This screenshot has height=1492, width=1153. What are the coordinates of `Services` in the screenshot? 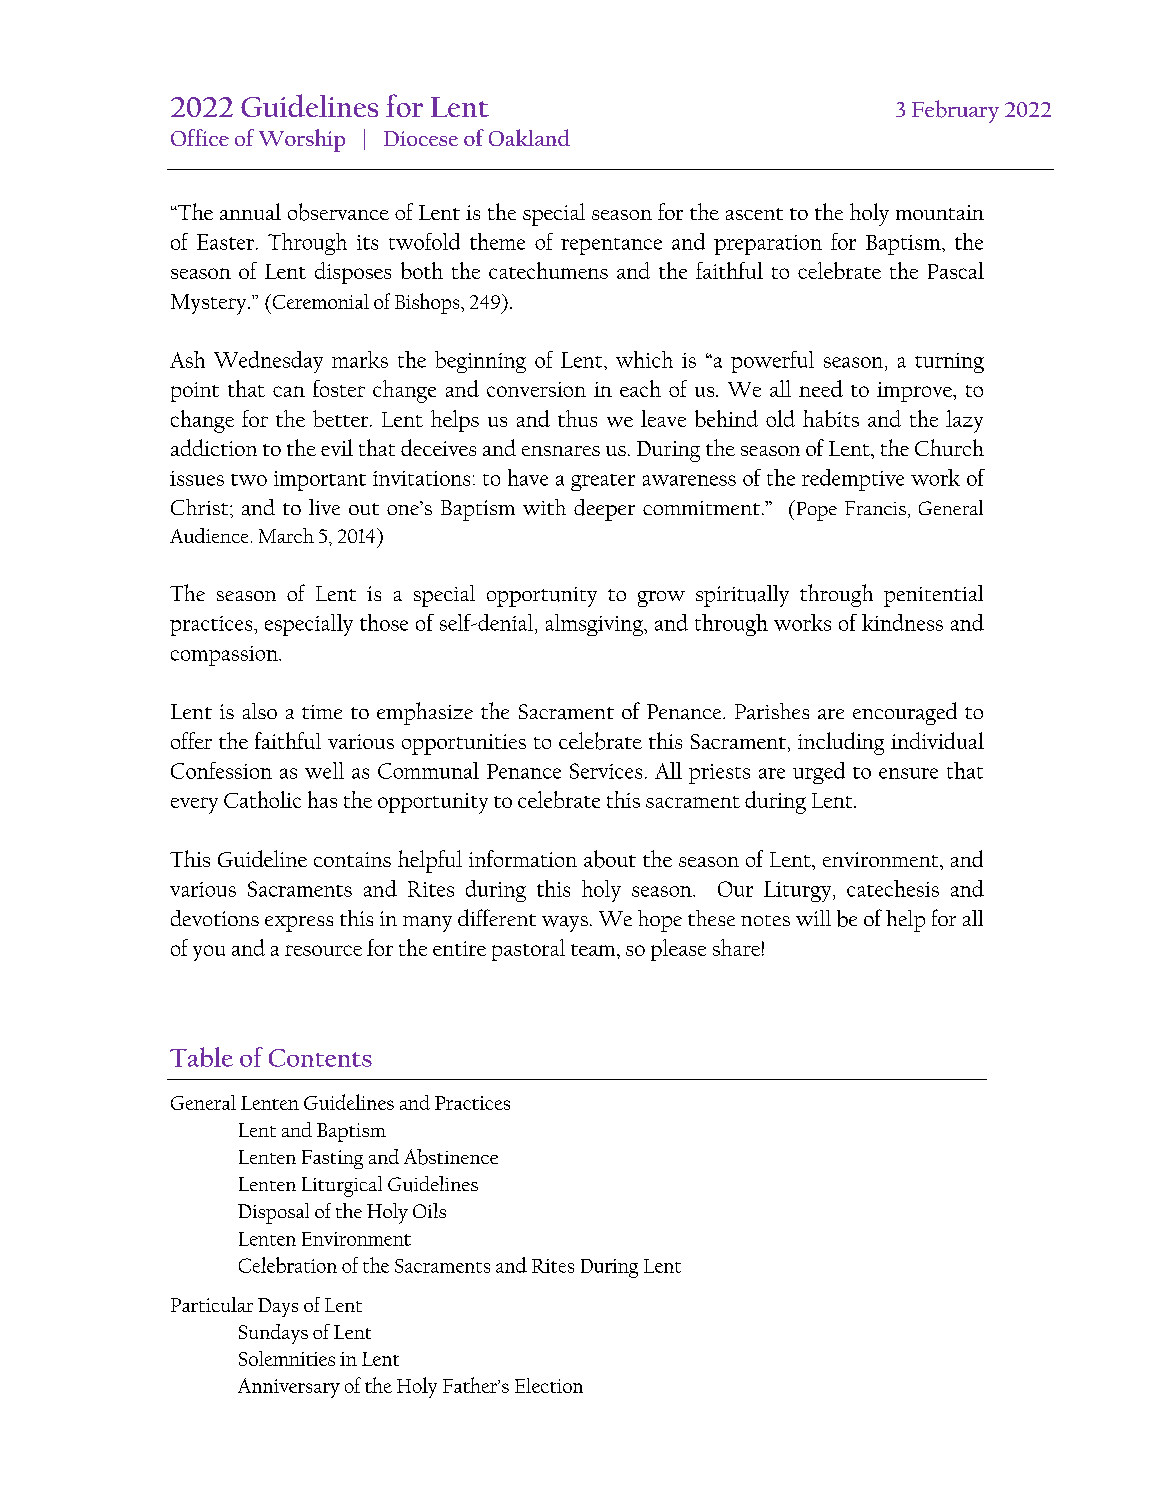 It's located at (606, 771).
